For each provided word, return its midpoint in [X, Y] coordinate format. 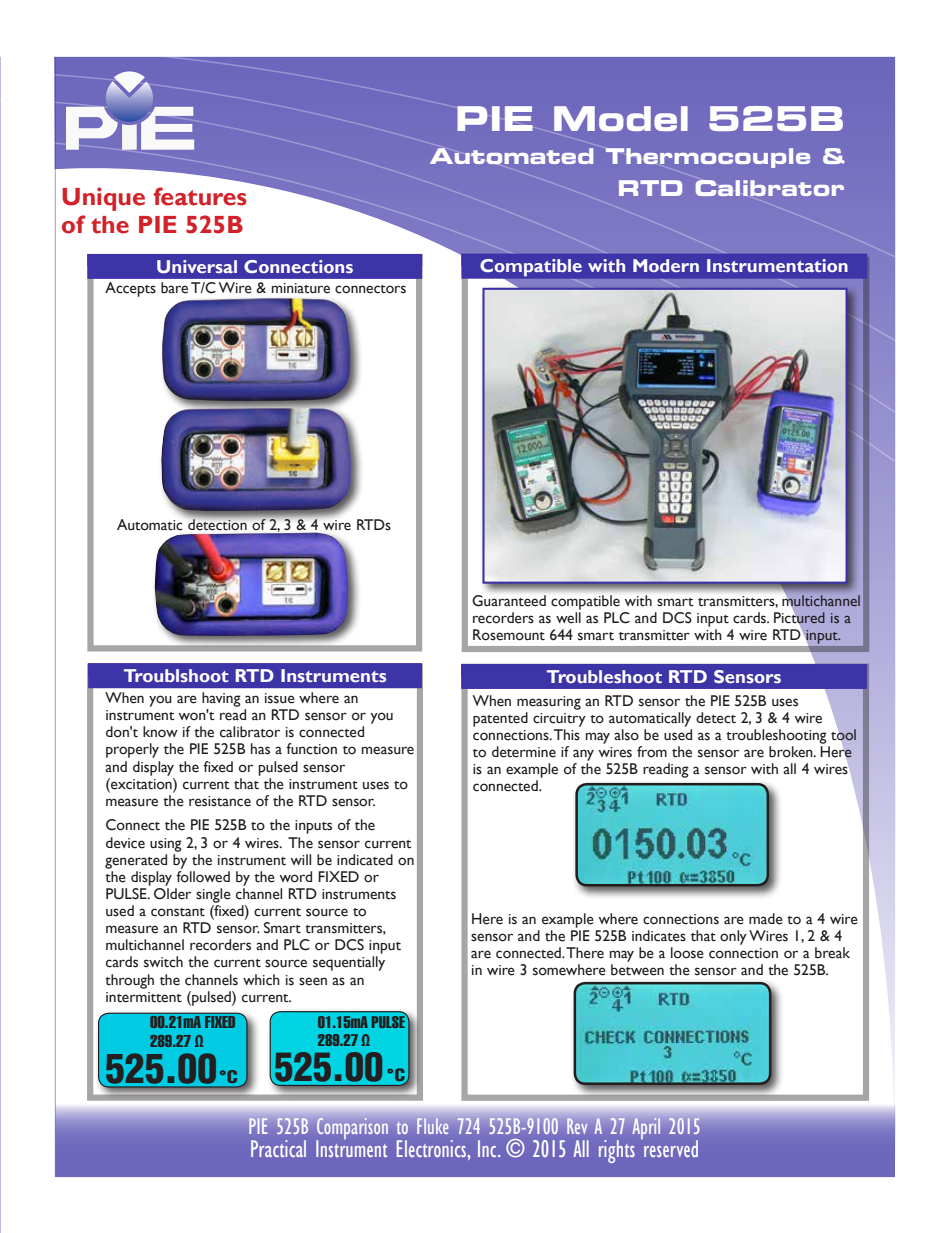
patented [500, 719]
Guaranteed [509, 601]
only [733, 937]
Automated [511, 156]
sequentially [349, 963]
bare [174, 288]
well [568, 618]
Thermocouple [708, 158]
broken [792, 752]
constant [178, 912]
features [200, 196]
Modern [666, 265]
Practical [278, 1148]
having [221, 699]
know [160, 732]
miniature [301, 288]
